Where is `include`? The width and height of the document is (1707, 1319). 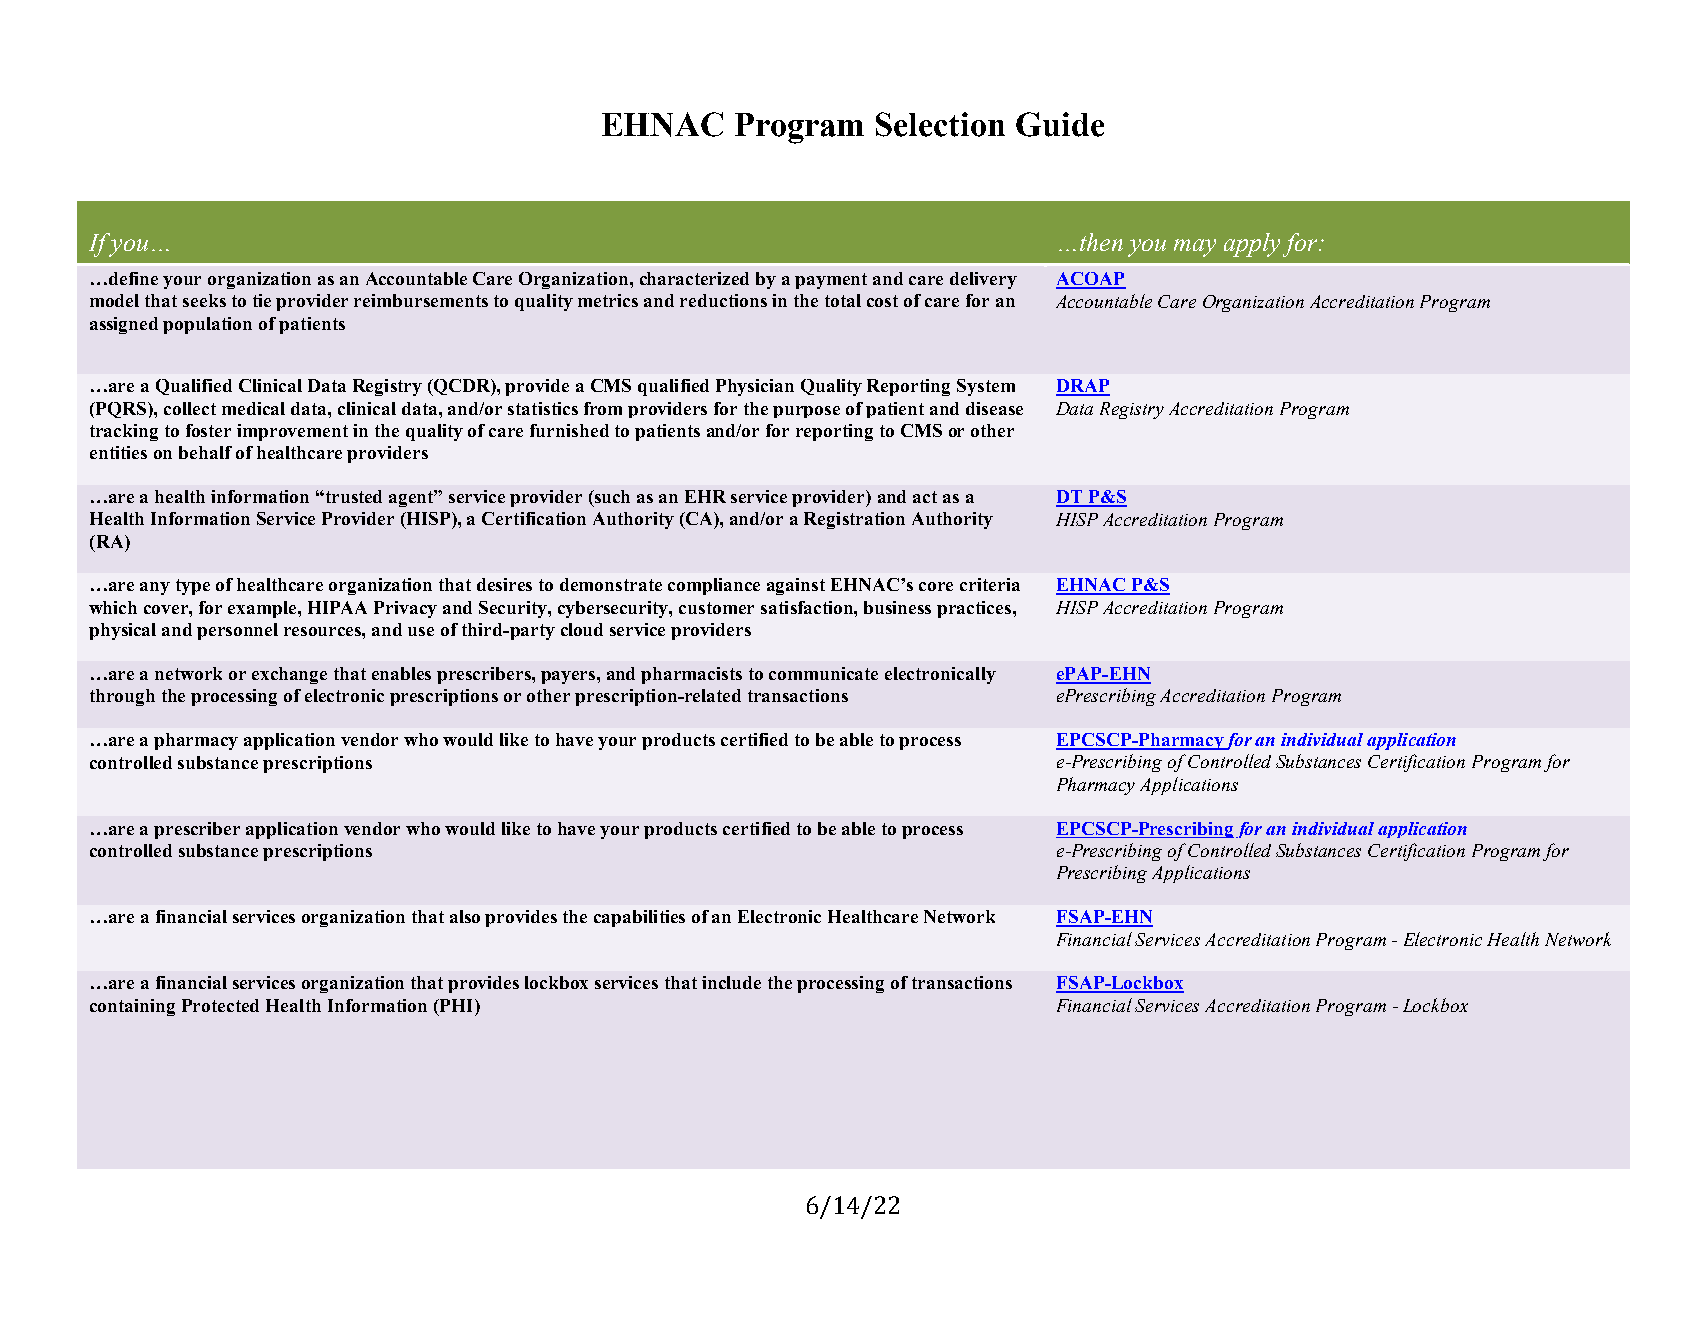 include is located at coordinates (731, 982).
